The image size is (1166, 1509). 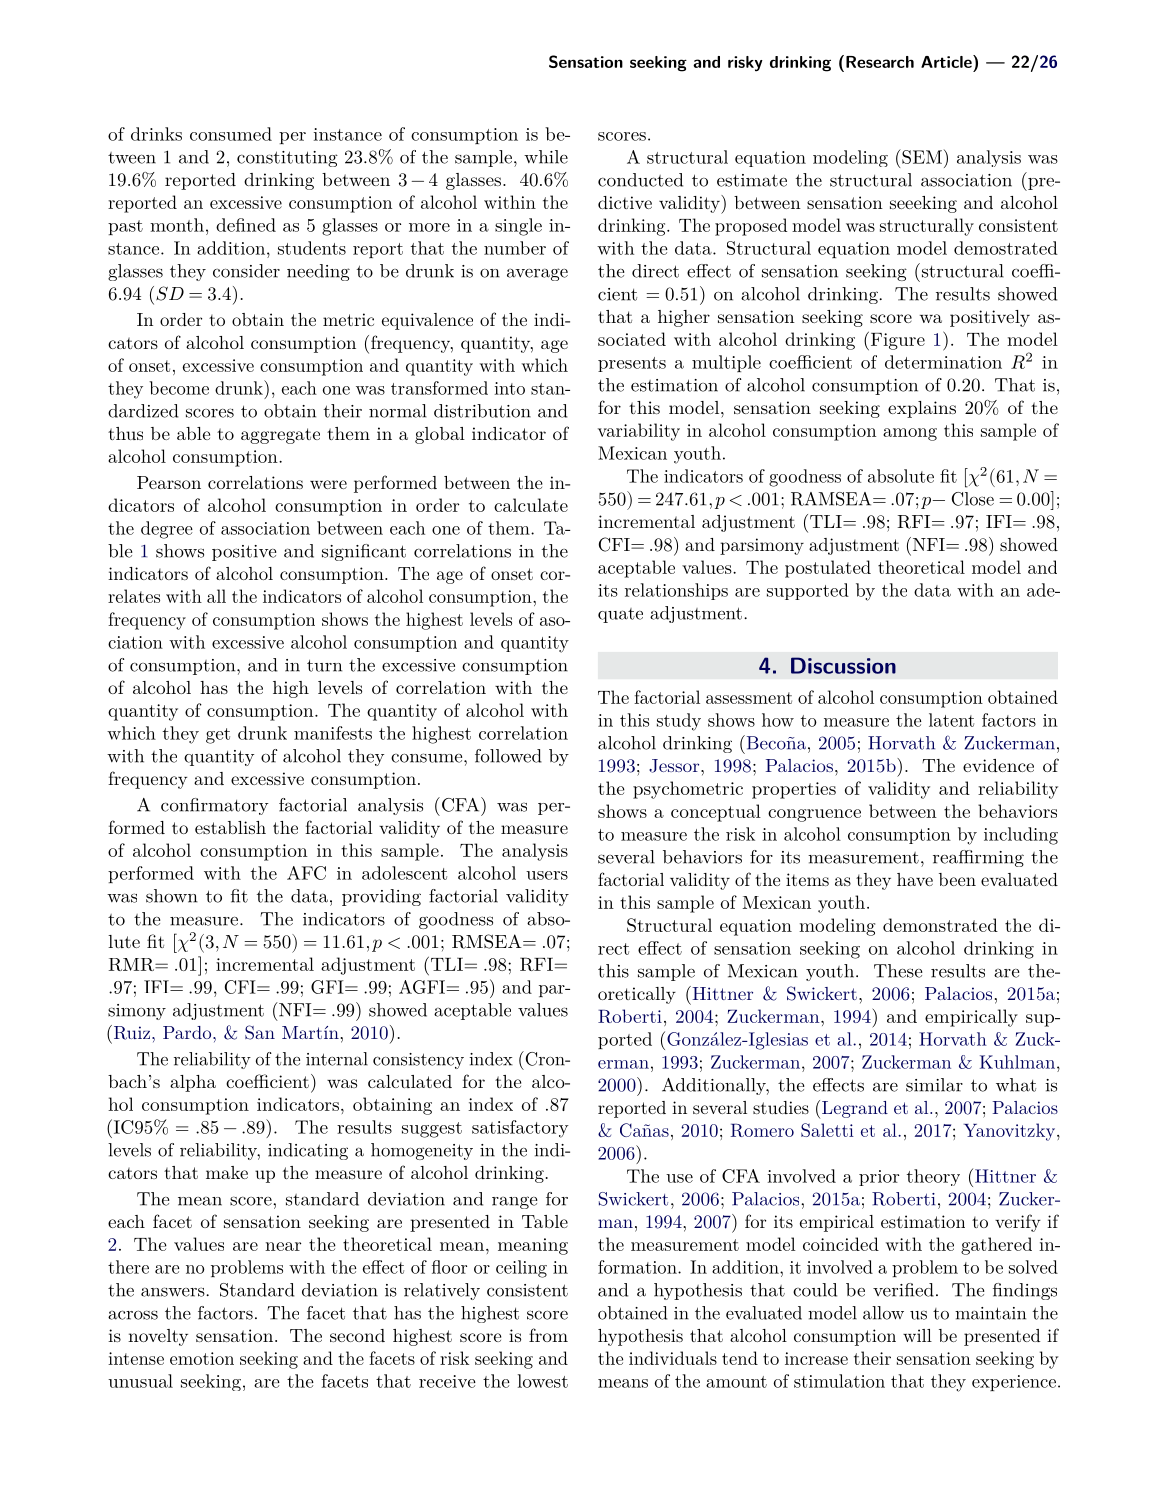 What do you see at coordinates (156, 134) in the screenshot?
I see `drinks` at bounding box center [156, 134].
